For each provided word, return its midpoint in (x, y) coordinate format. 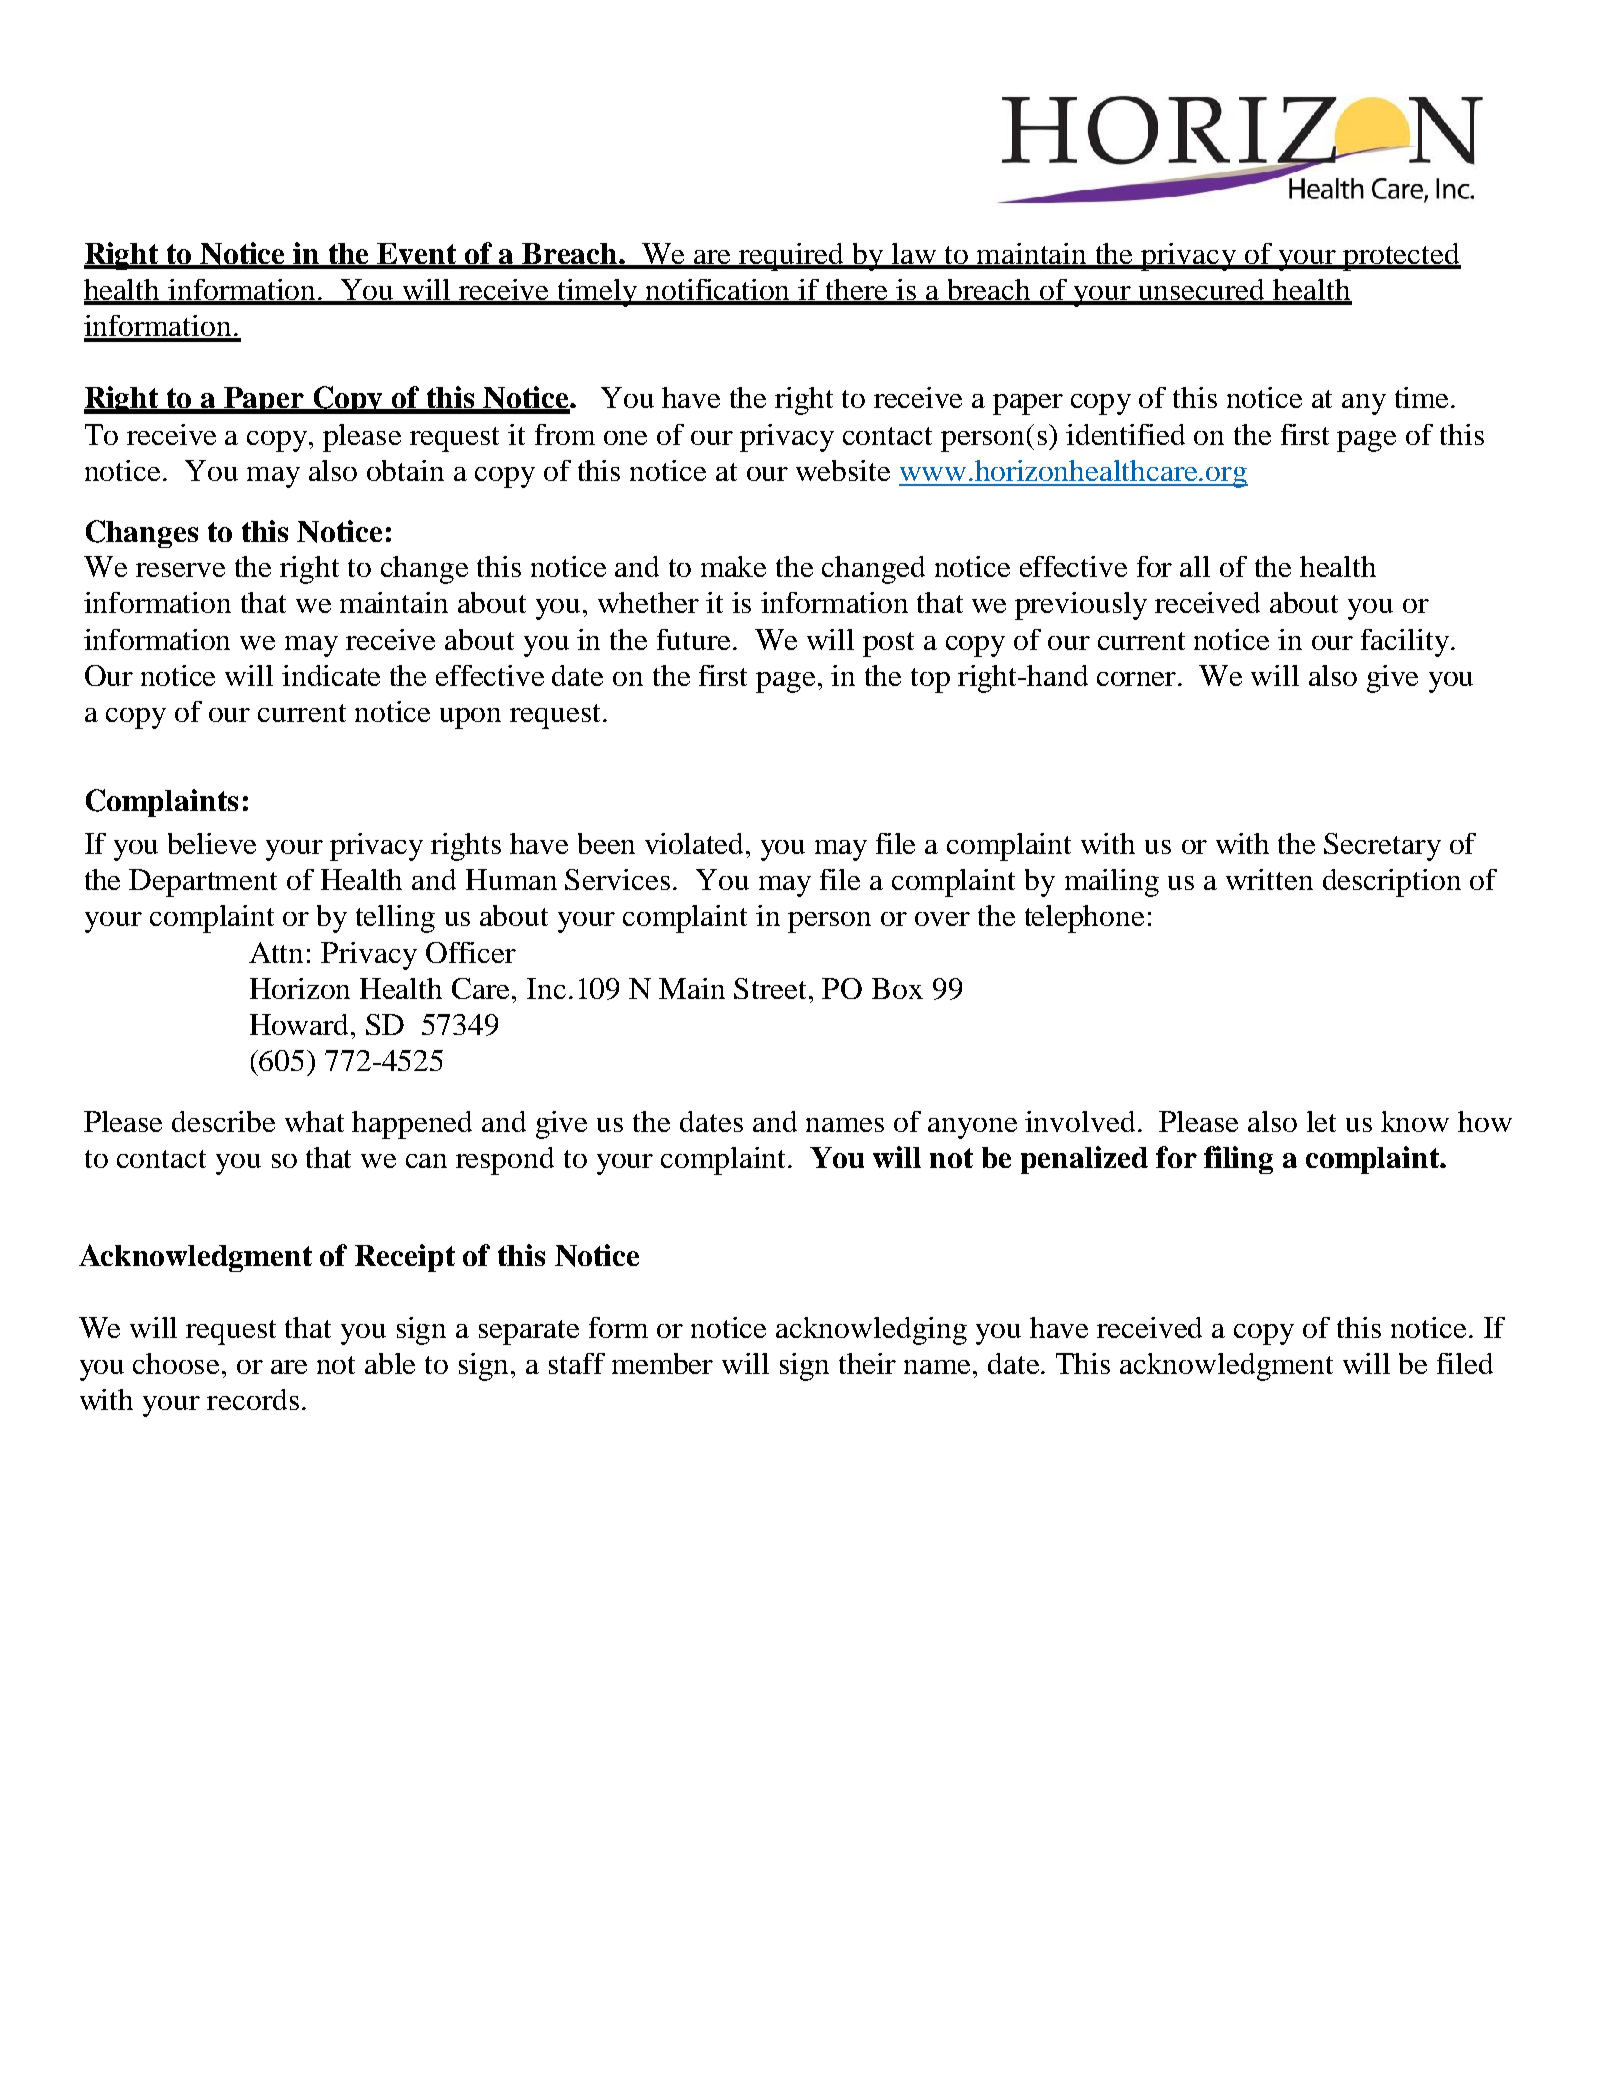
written (1269, 879)
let (1321, 1121)
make (733, 566)
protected (1401, 257)
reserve (180, 570)
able (390, 1363)
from (565, 434)
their (867, 1363)
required (792, 257)
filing (1238, 1160)
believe (212, 843)
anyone (972, 1128)
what (314, 1121)
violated (694, 843)
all (1195, 566)
